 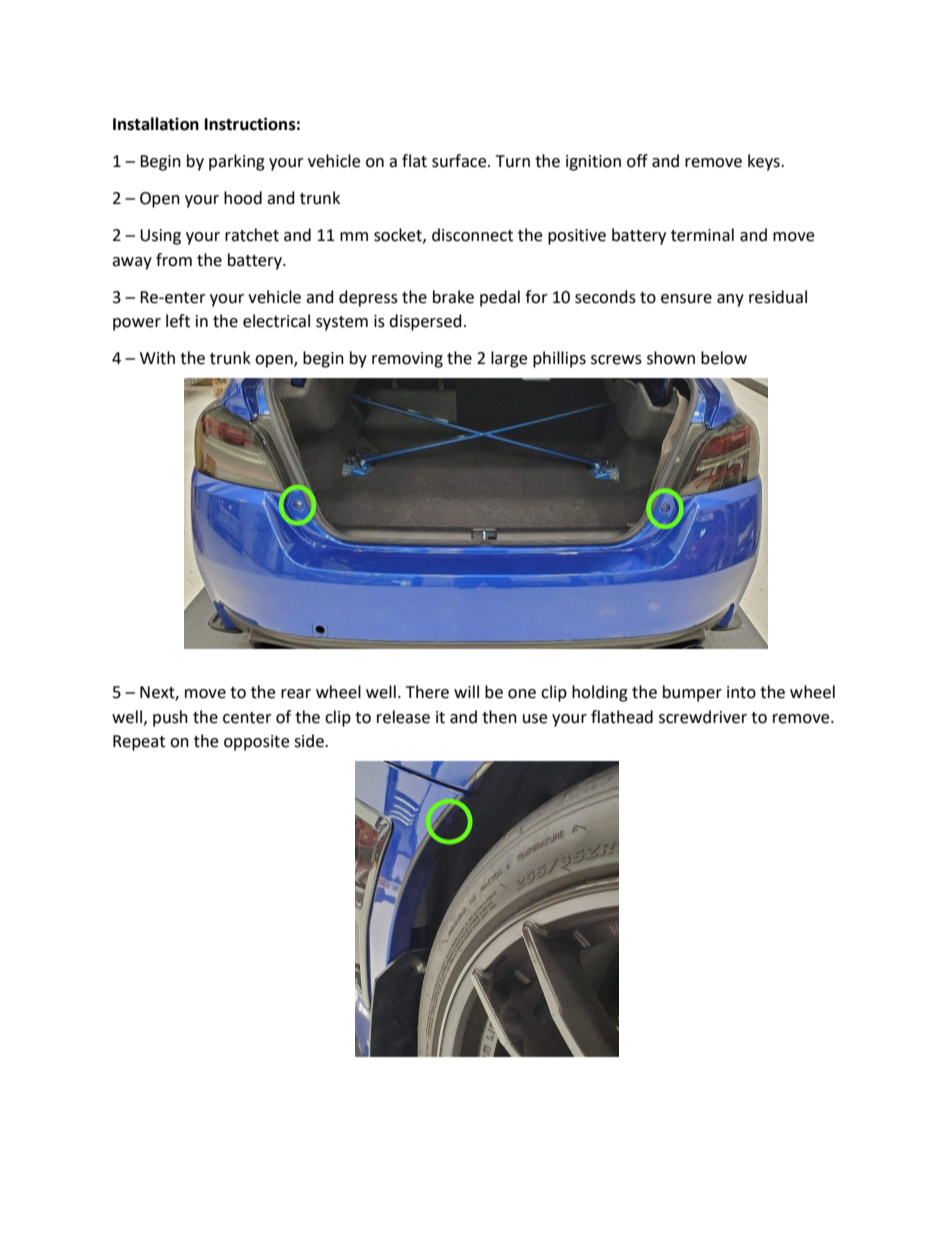 I want to click on large, so click(x=509, y=359).
